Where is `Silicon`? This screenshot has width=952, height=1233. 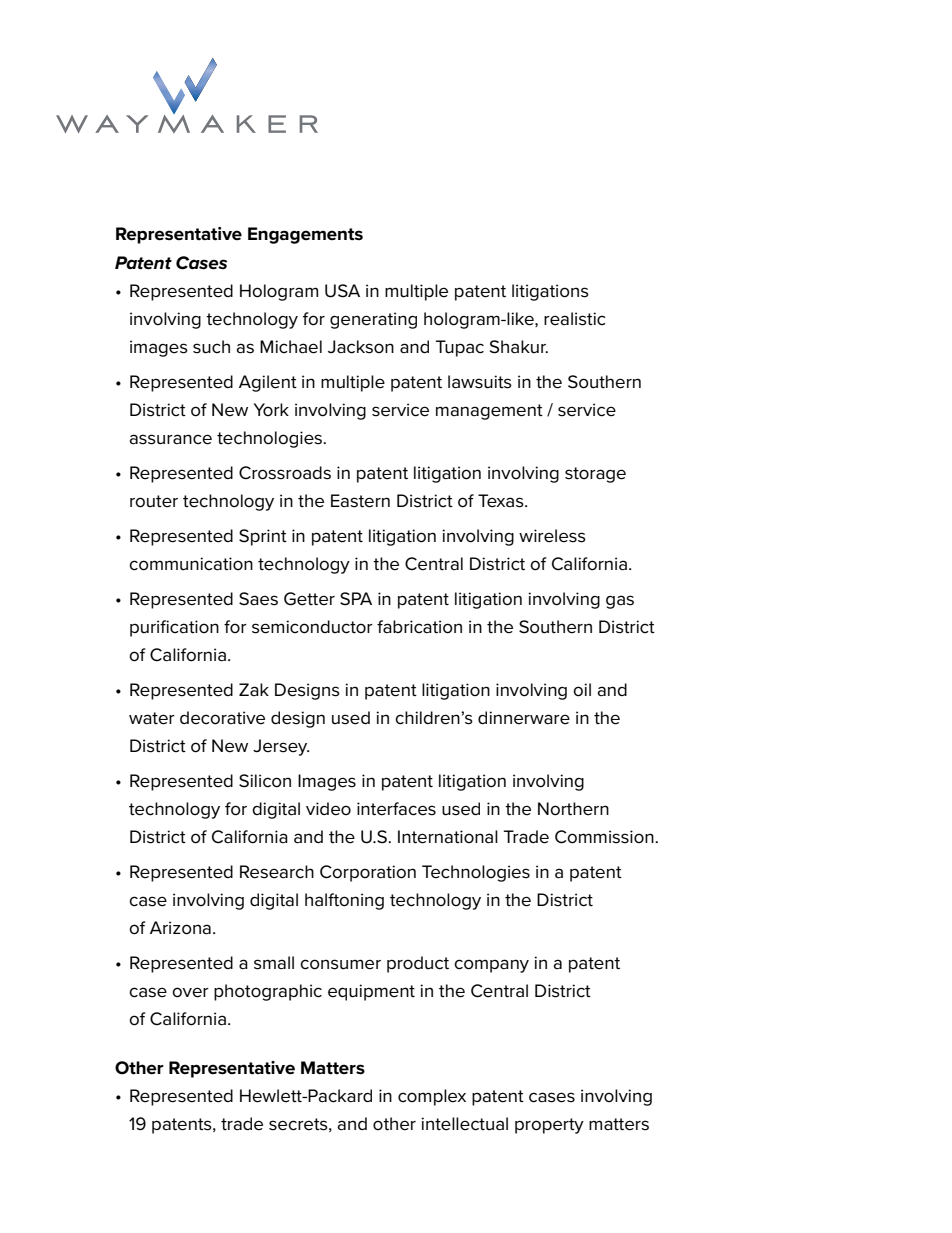
Silicon is located at coordinates (265, 781).
